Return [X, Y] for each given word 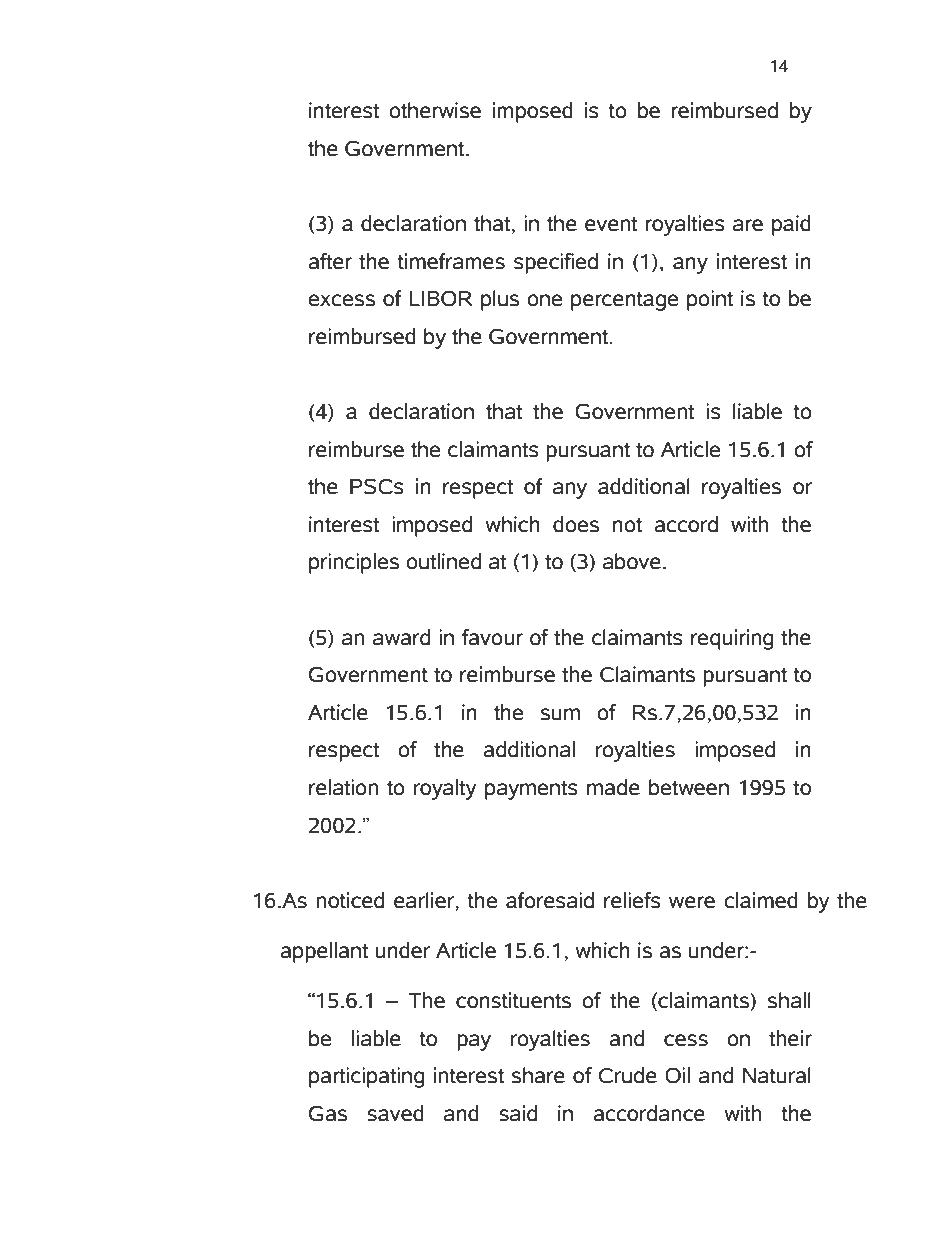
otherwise [435, 110]
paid [791, 225]
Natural [777, 1075]
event [611, 224]
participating [366, 1077]
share [538, 1075]
